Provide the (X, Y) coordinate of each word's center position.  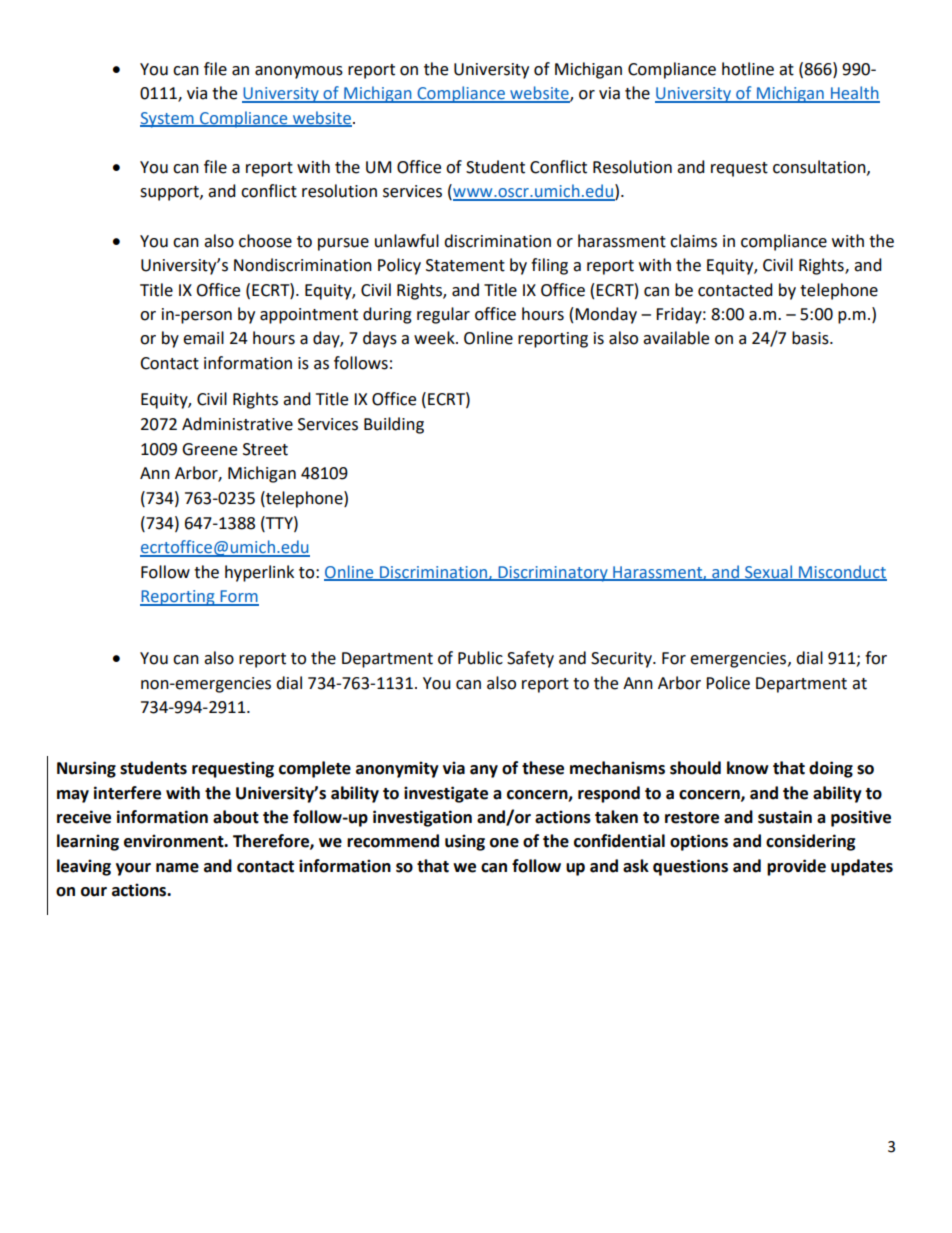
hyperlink (259, 573)
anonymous (299, 72)
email (203, 338)
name (177, 868)
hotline (748, 69)
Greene (209, 449)
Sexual (769, 572)
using (465, 842)
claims (693, 241)
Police (728, 683)
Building (394, 425)
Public (480, 658)
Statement (465, 265)
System (168, 120)
